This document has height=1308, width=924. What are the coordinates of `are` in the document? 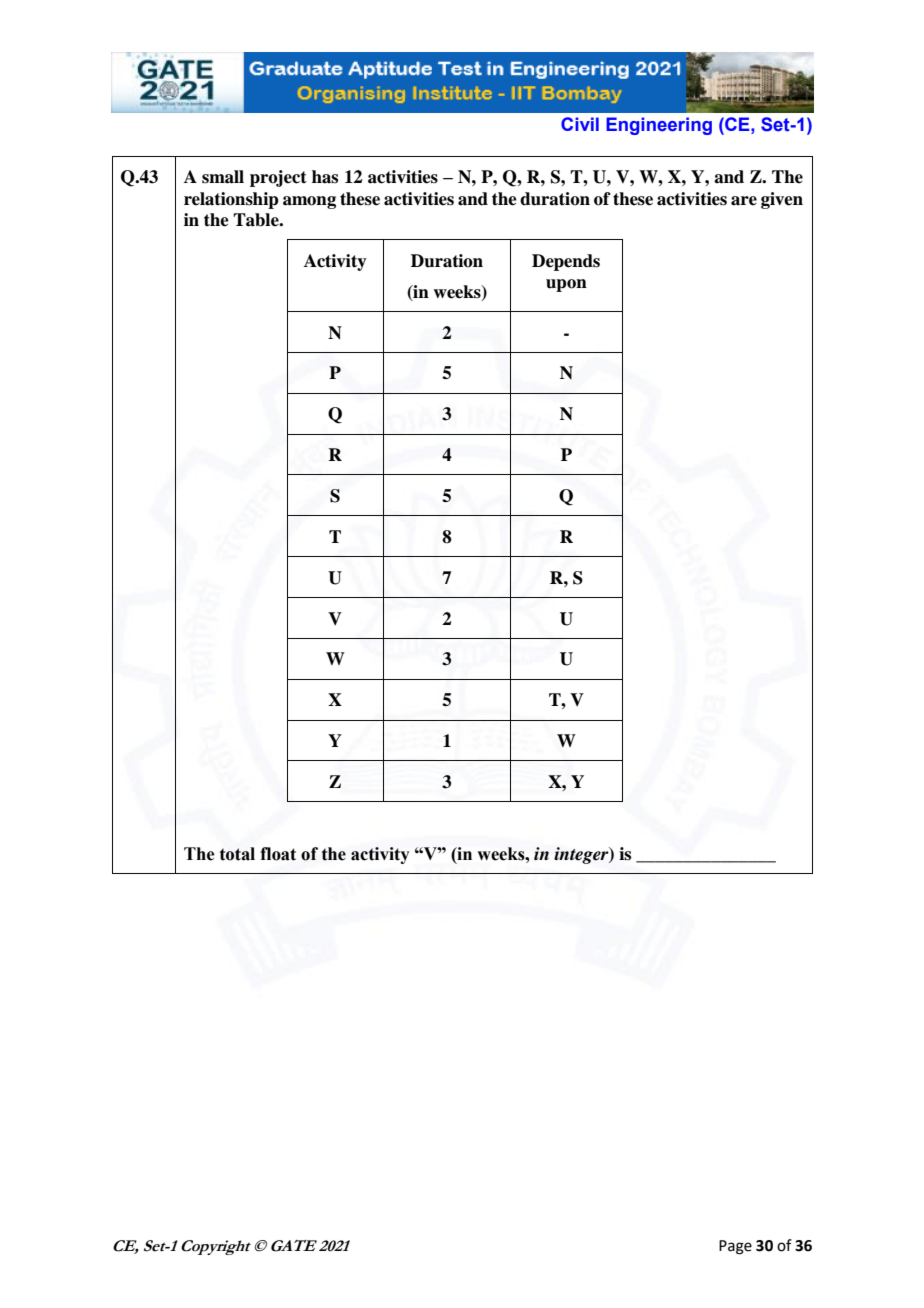 It's located at (744, 201).
